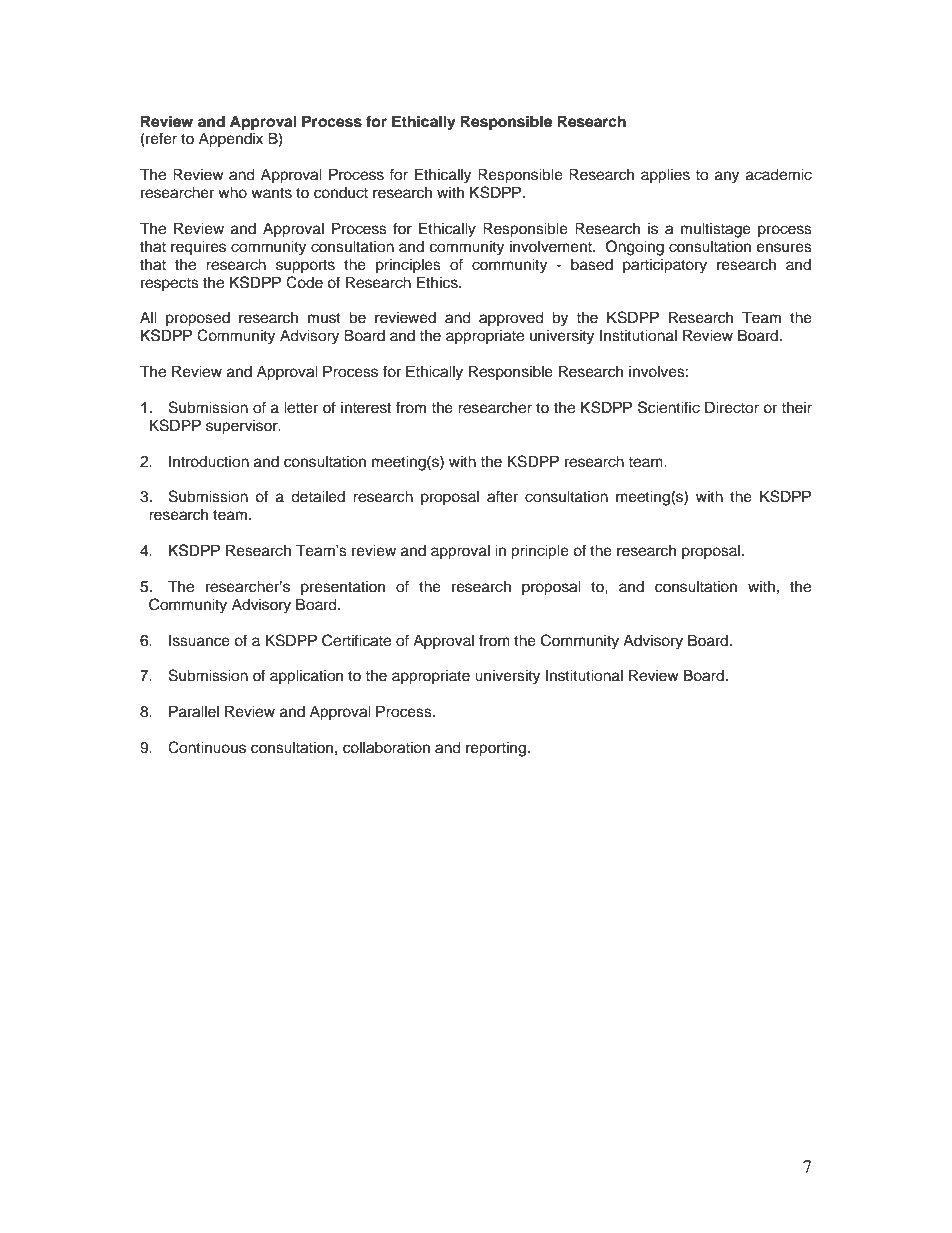 The width and height of the document is (952, 1233). I want to click on detailed, so click(318, 496).
